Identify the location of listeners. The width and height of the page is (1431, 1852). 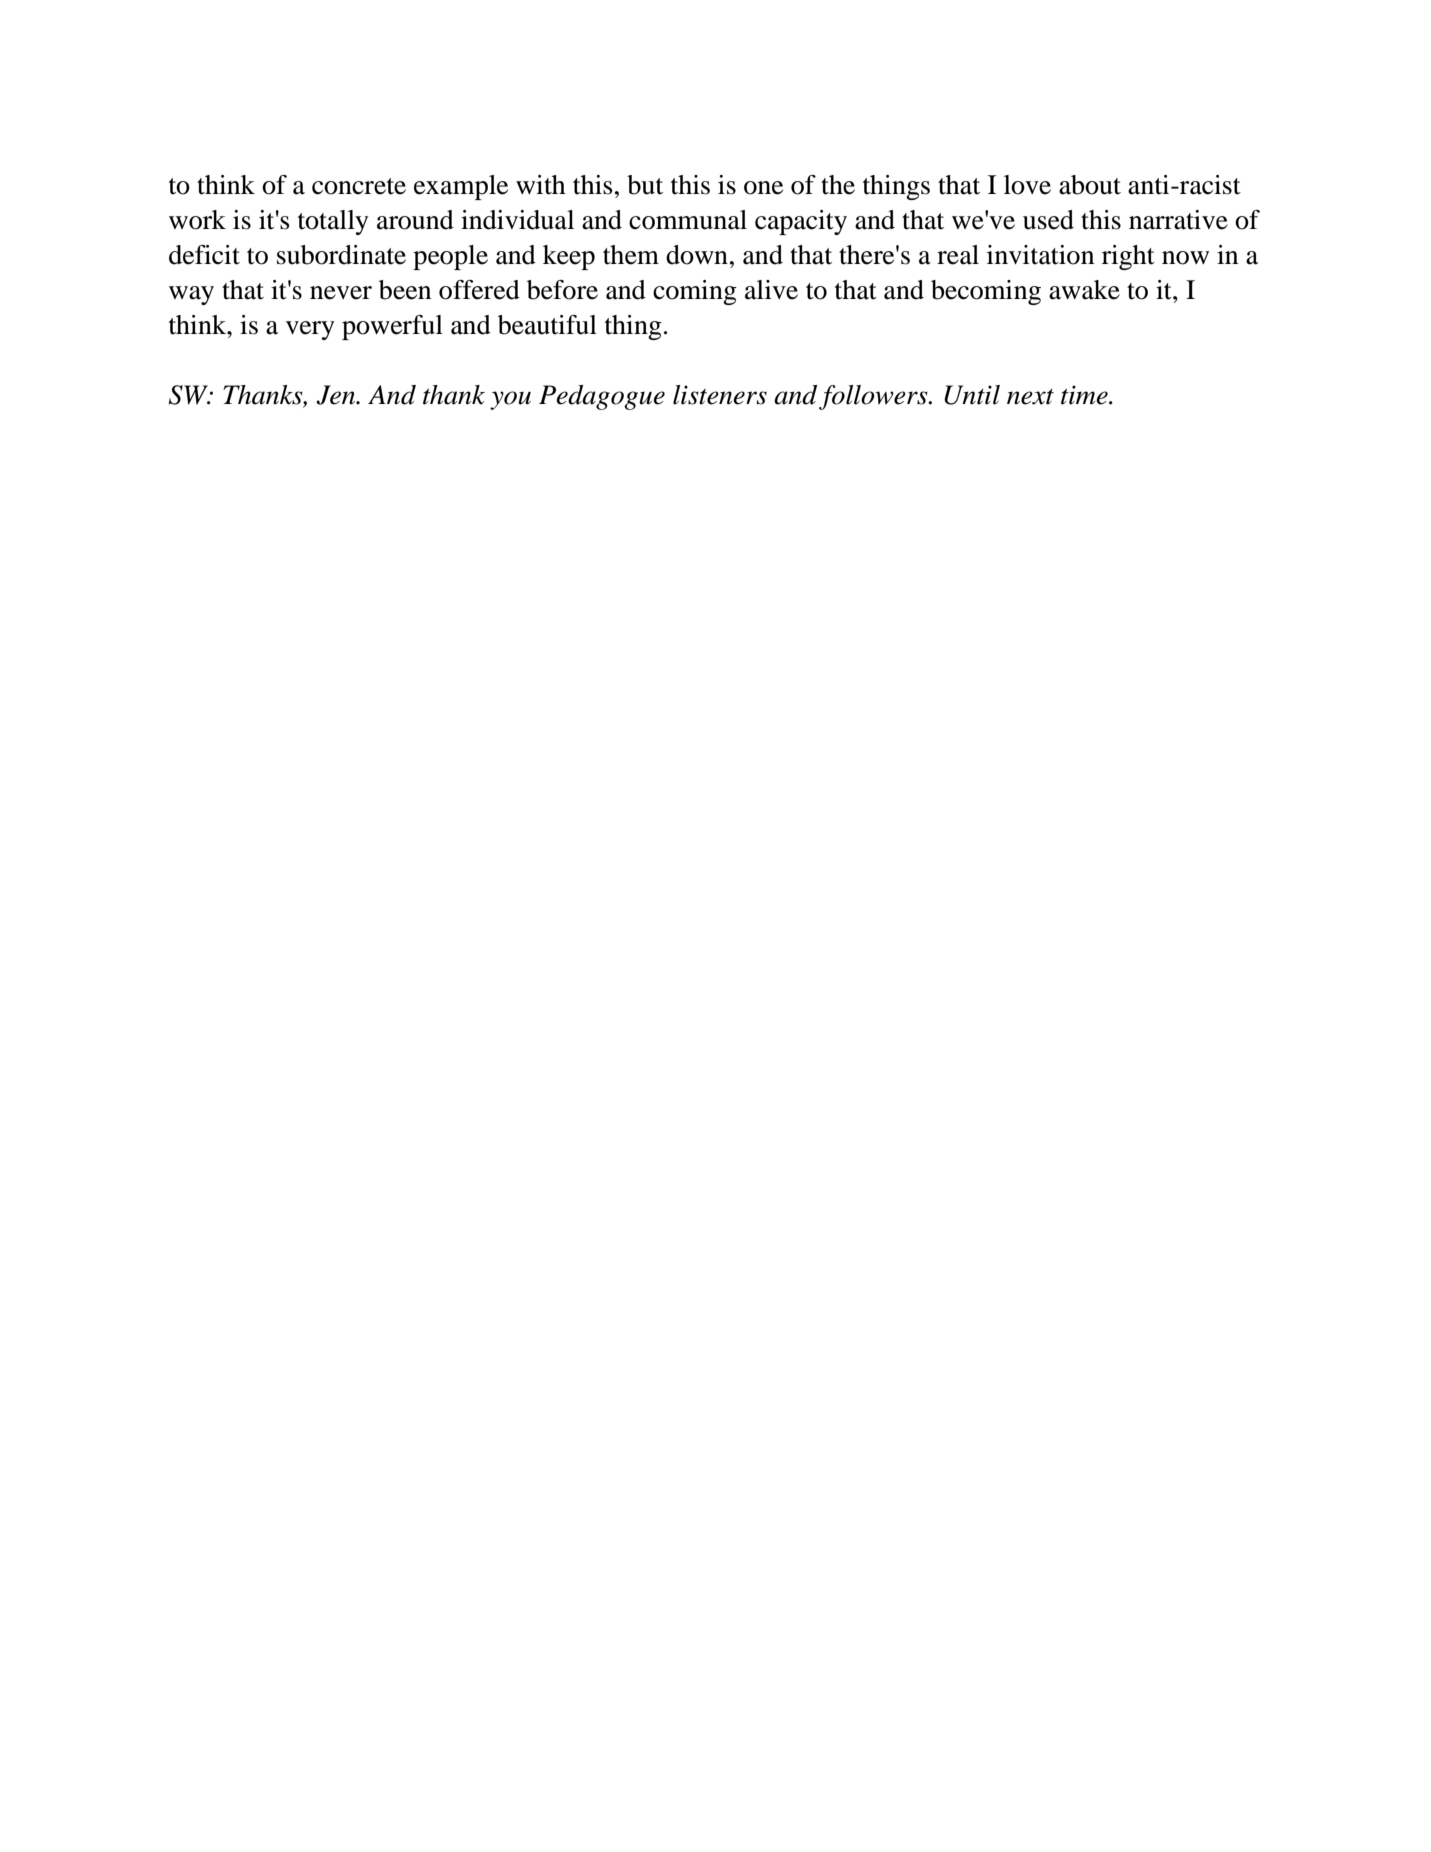
(720, 395).
